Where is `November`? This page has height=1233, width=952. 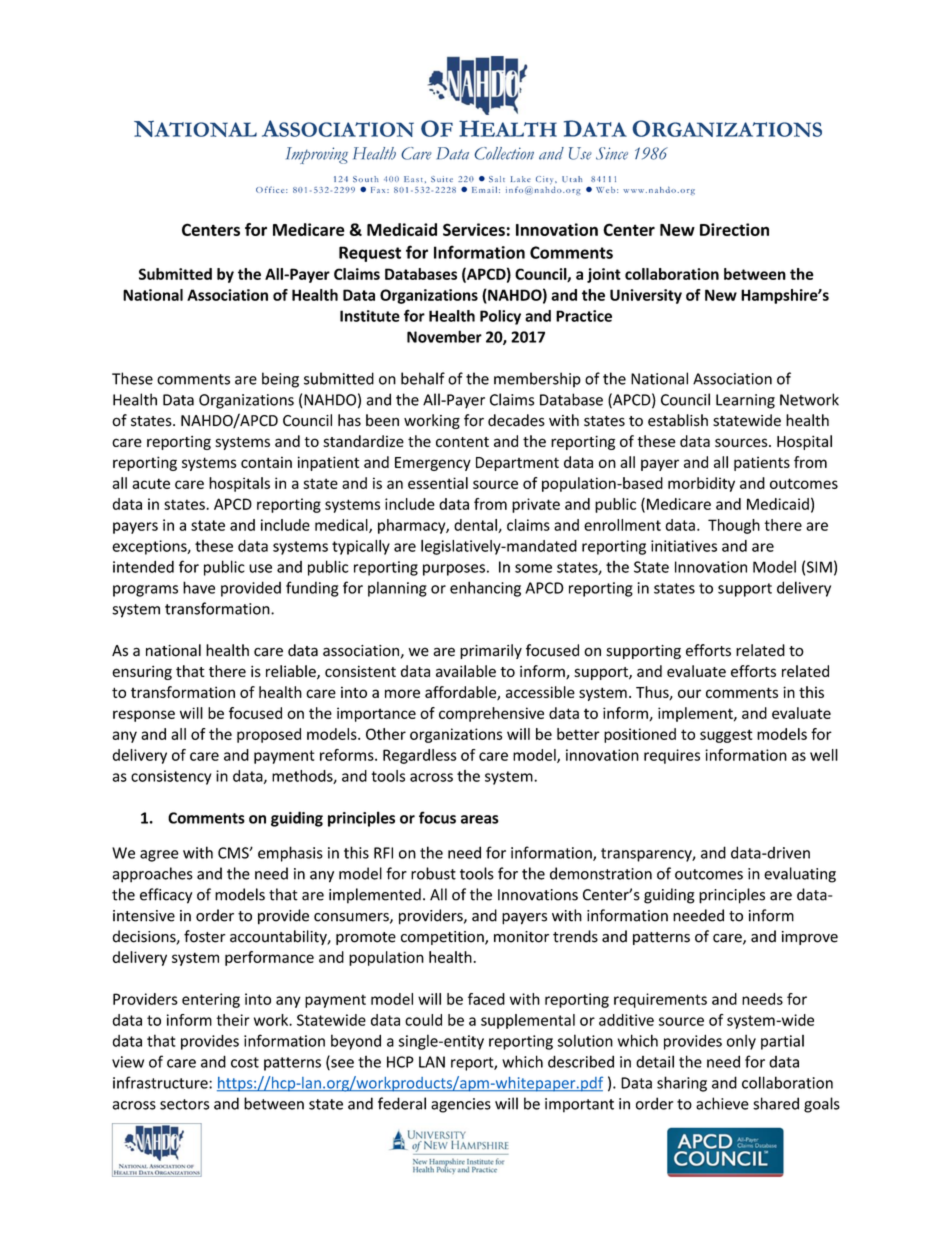
November is located at coordinates (444, 336).
